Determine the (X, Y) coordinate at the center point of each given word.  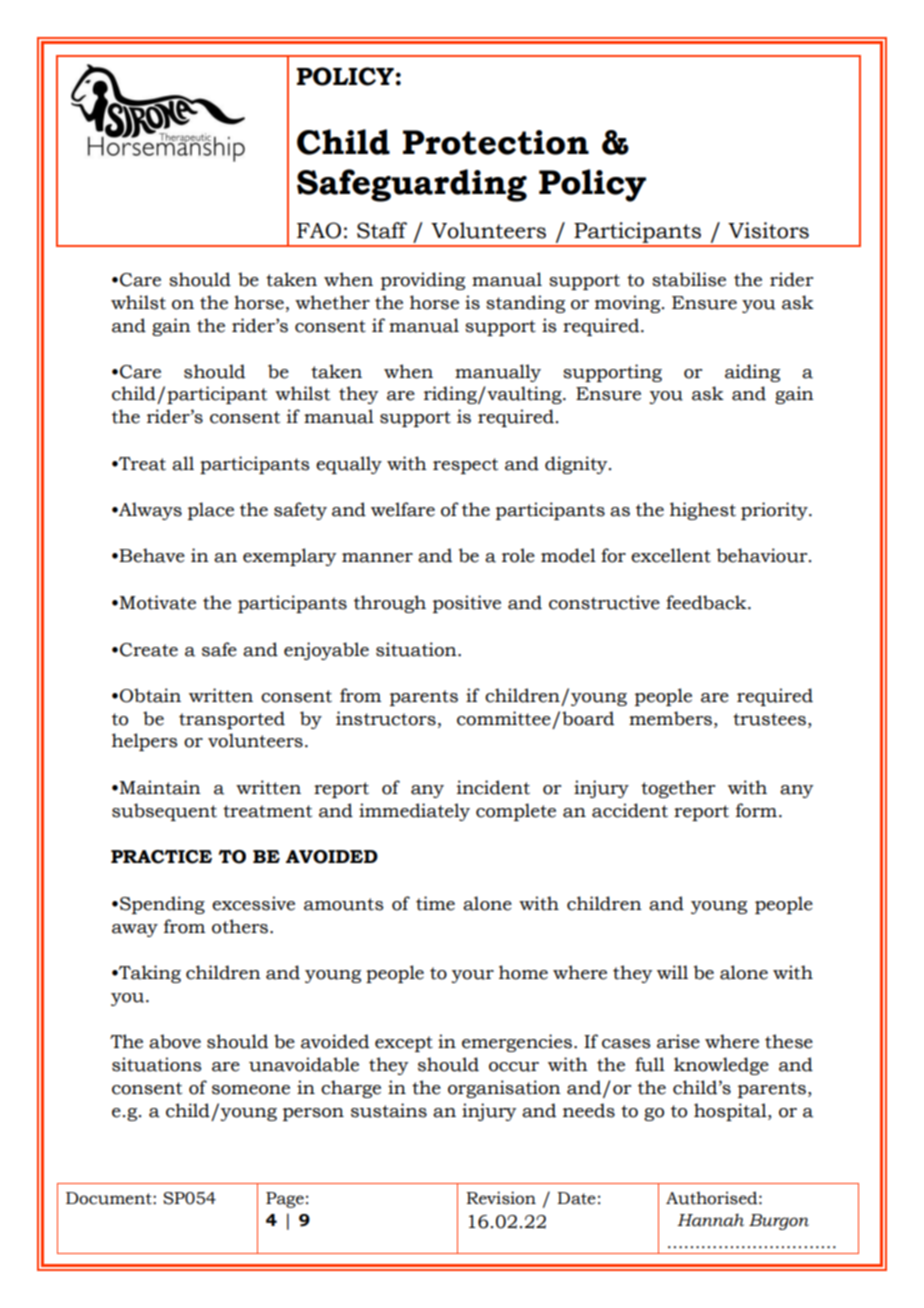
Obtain (150, 695)
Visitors (768, 230)
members (670, 718)
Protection (496, 142)
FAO (319, 230)
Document (110, 1198)
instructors (386, 718)
